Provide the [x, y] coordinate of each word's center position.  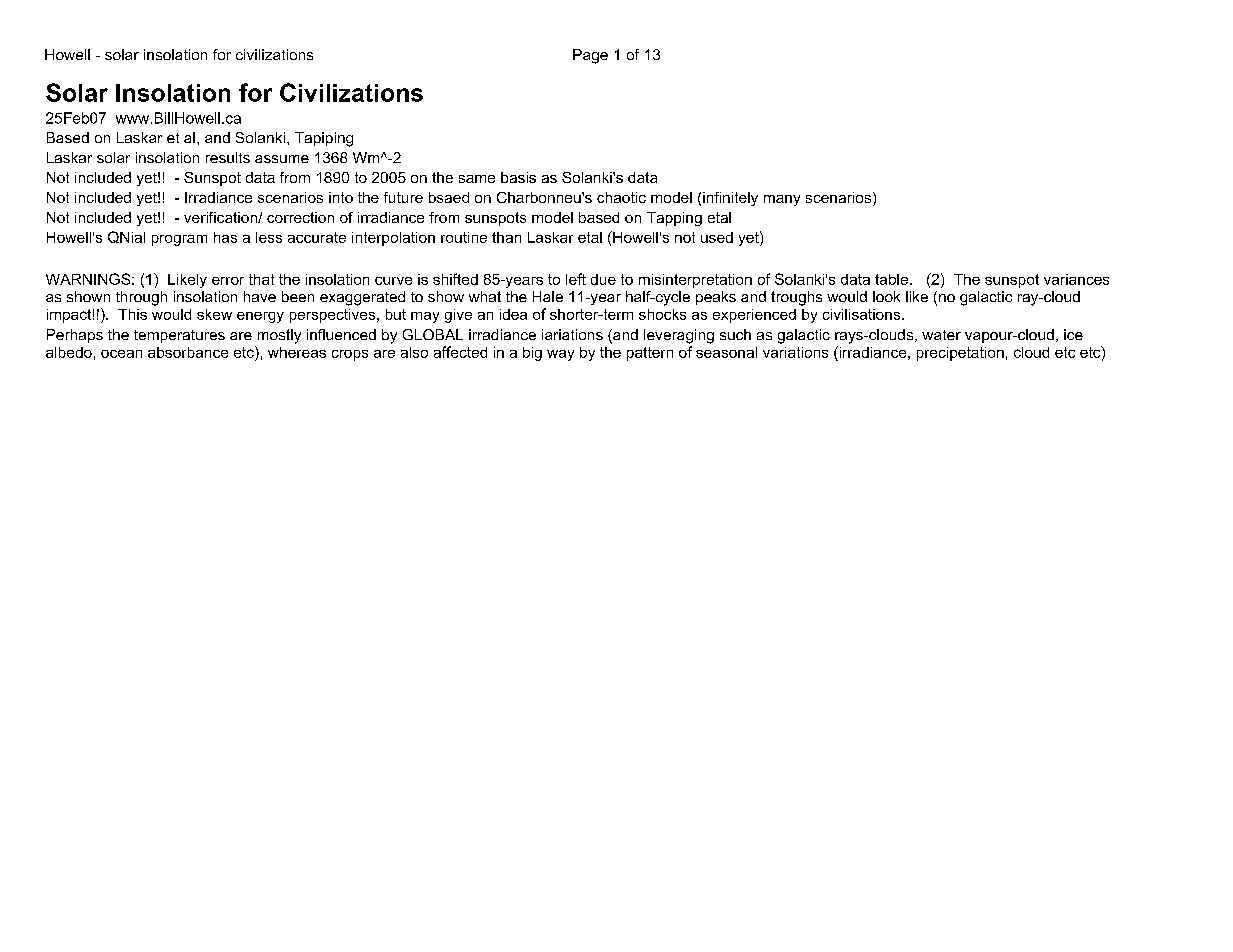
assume [282, 159]
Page [590, 56]
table [891, 279]
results [228, 157]
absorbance [188, 352]
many [782, 200]
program [179, 240]
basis [518, 177]
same [477, 179]
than [506, 237]
